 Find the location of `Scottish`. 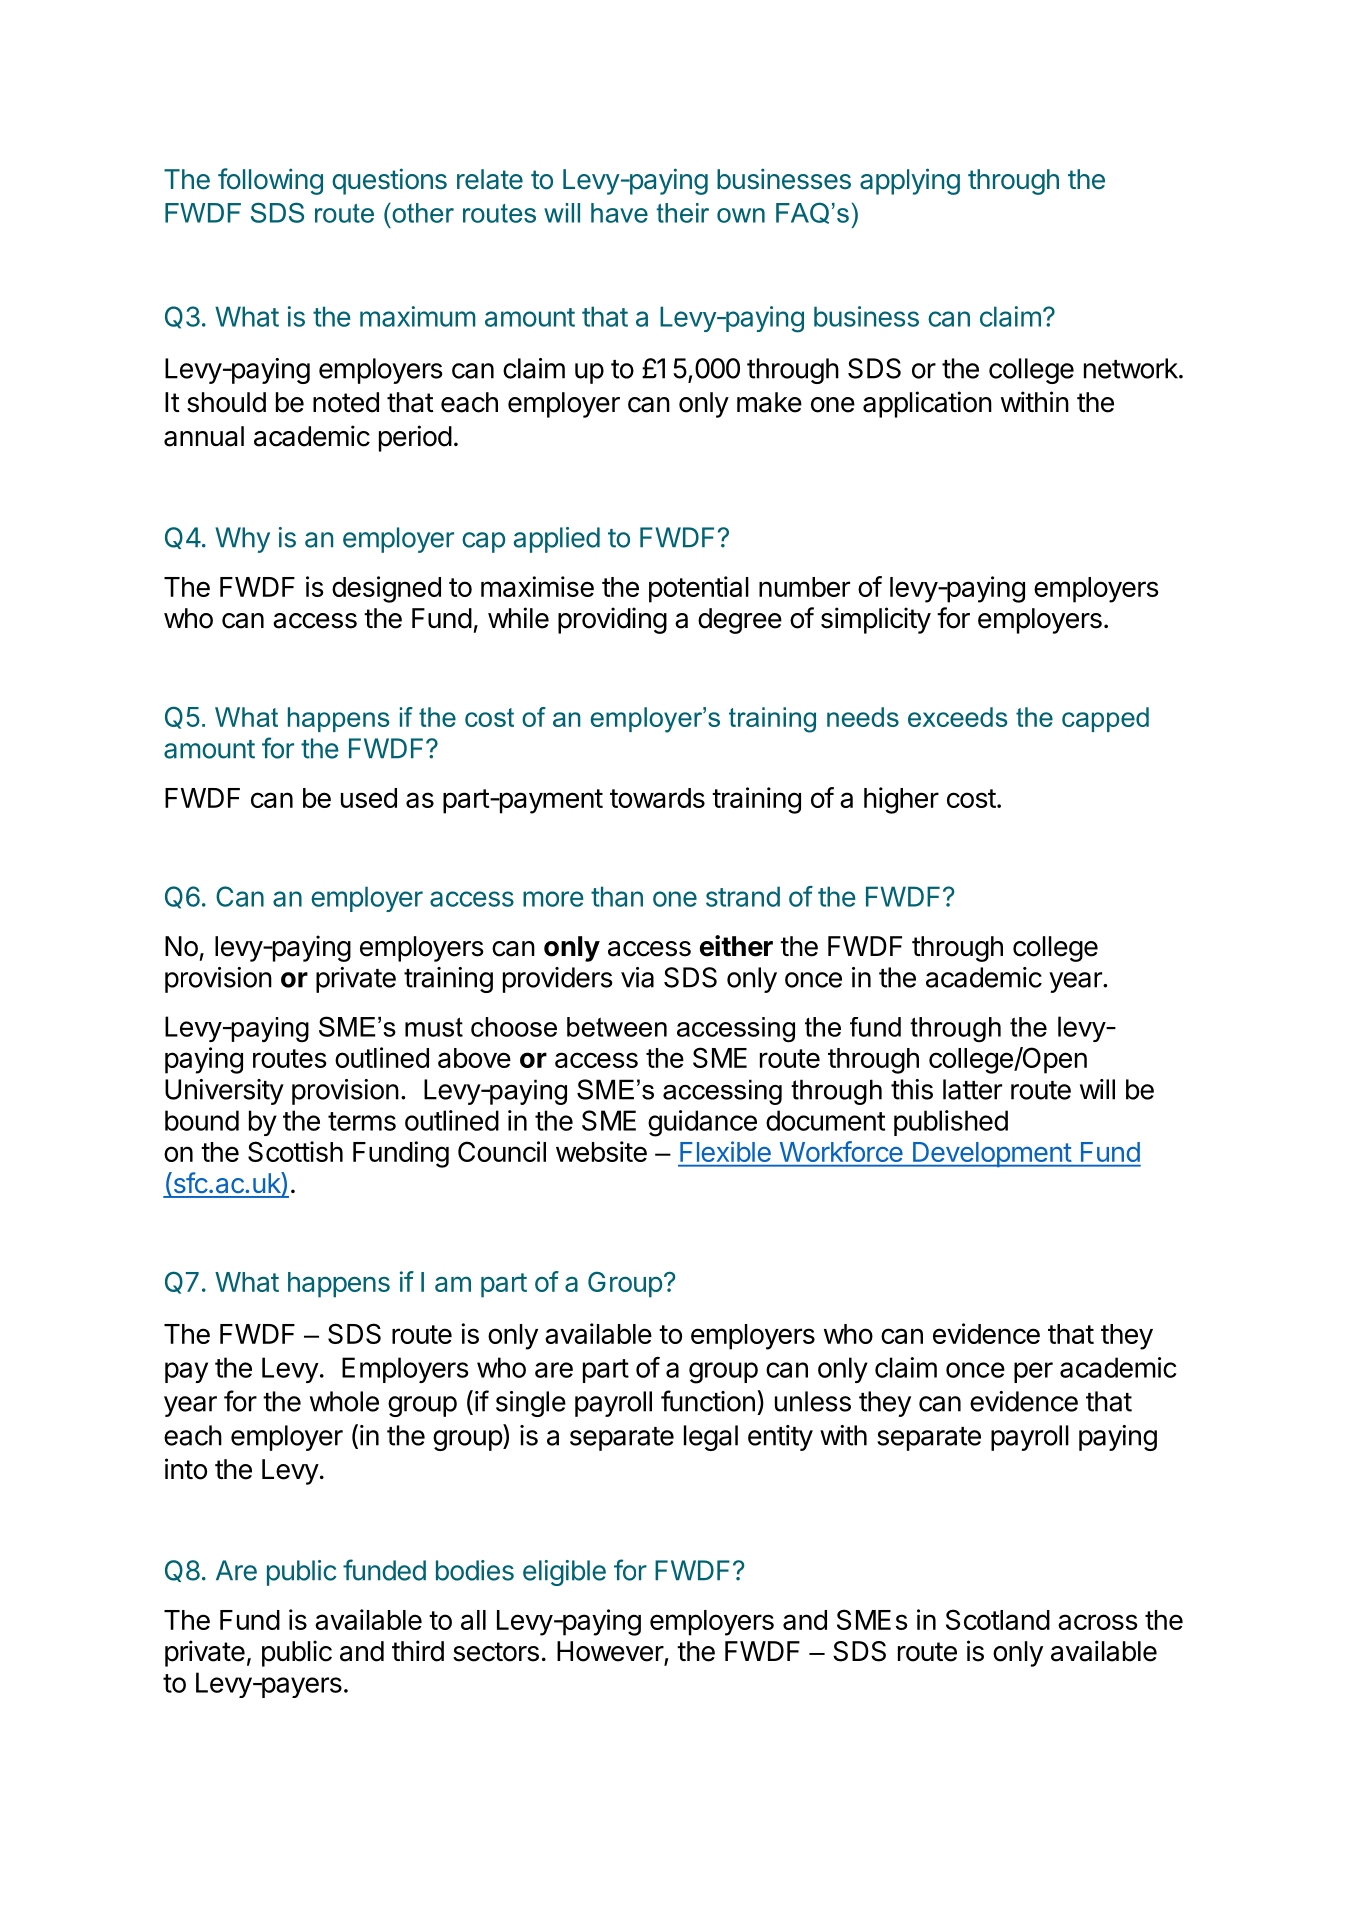

Scottish is located at coordinates (295, 1151).
